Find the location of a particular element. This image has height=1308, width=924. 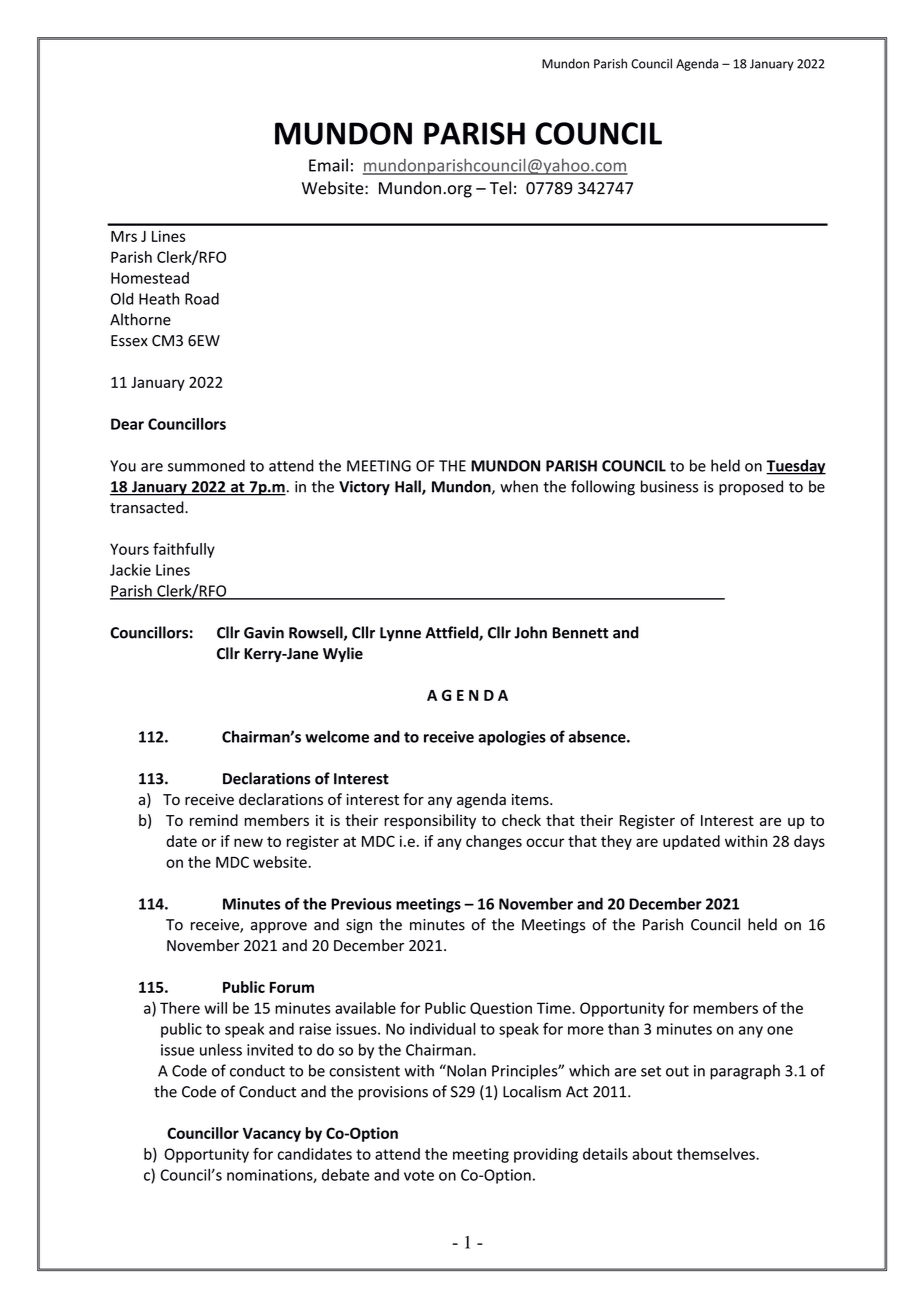

Bennett is located at coordinates (580, 633).
